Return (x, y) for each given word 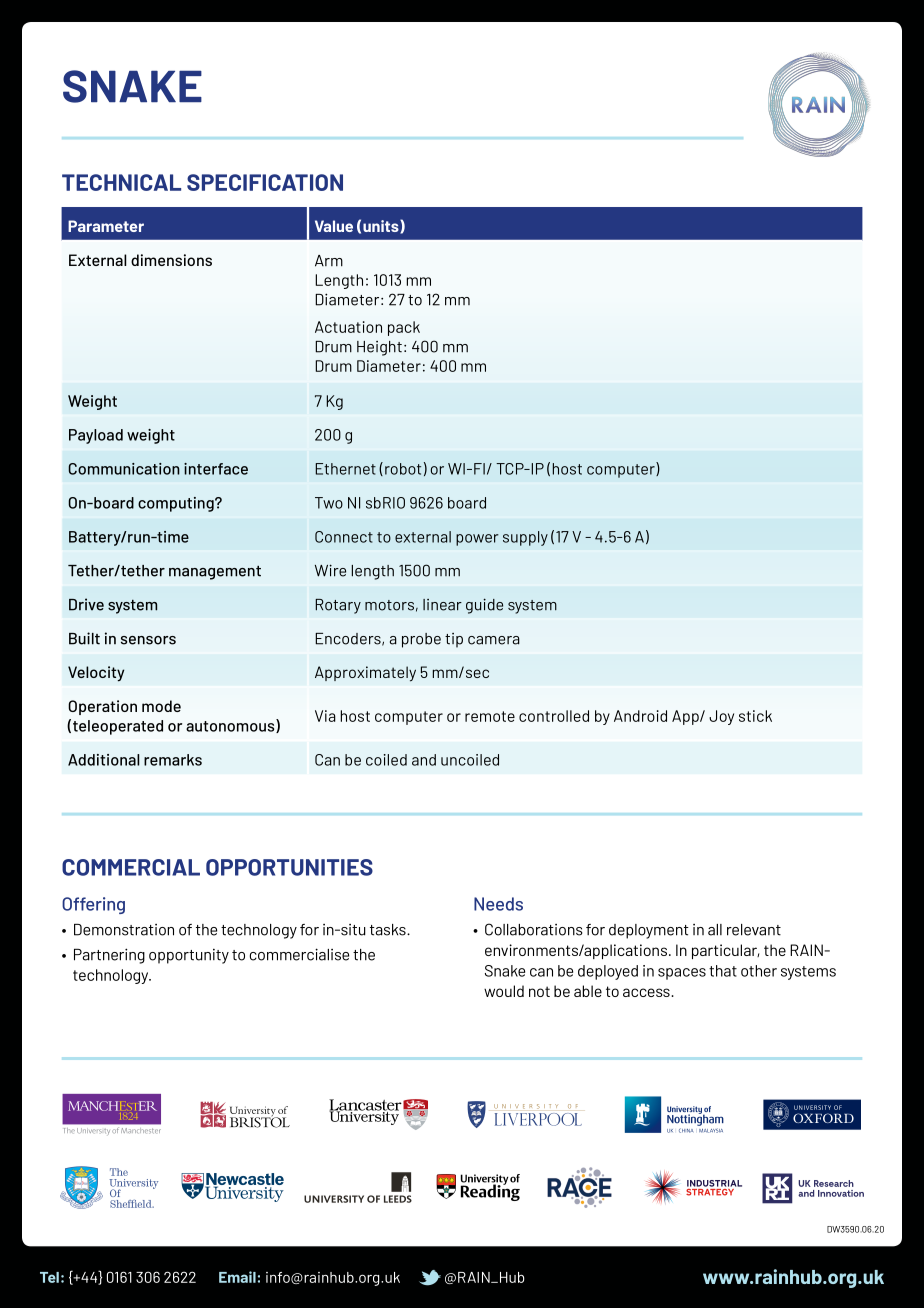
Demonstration (124, 930)
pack (404, 328)
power (477, 540)
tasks (389, 930)
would (504, 991)
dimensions (171, 260)
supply (525, 538)
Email (237, 1277)
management (215, 573)
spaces (682, 974)
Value (334, 226)
